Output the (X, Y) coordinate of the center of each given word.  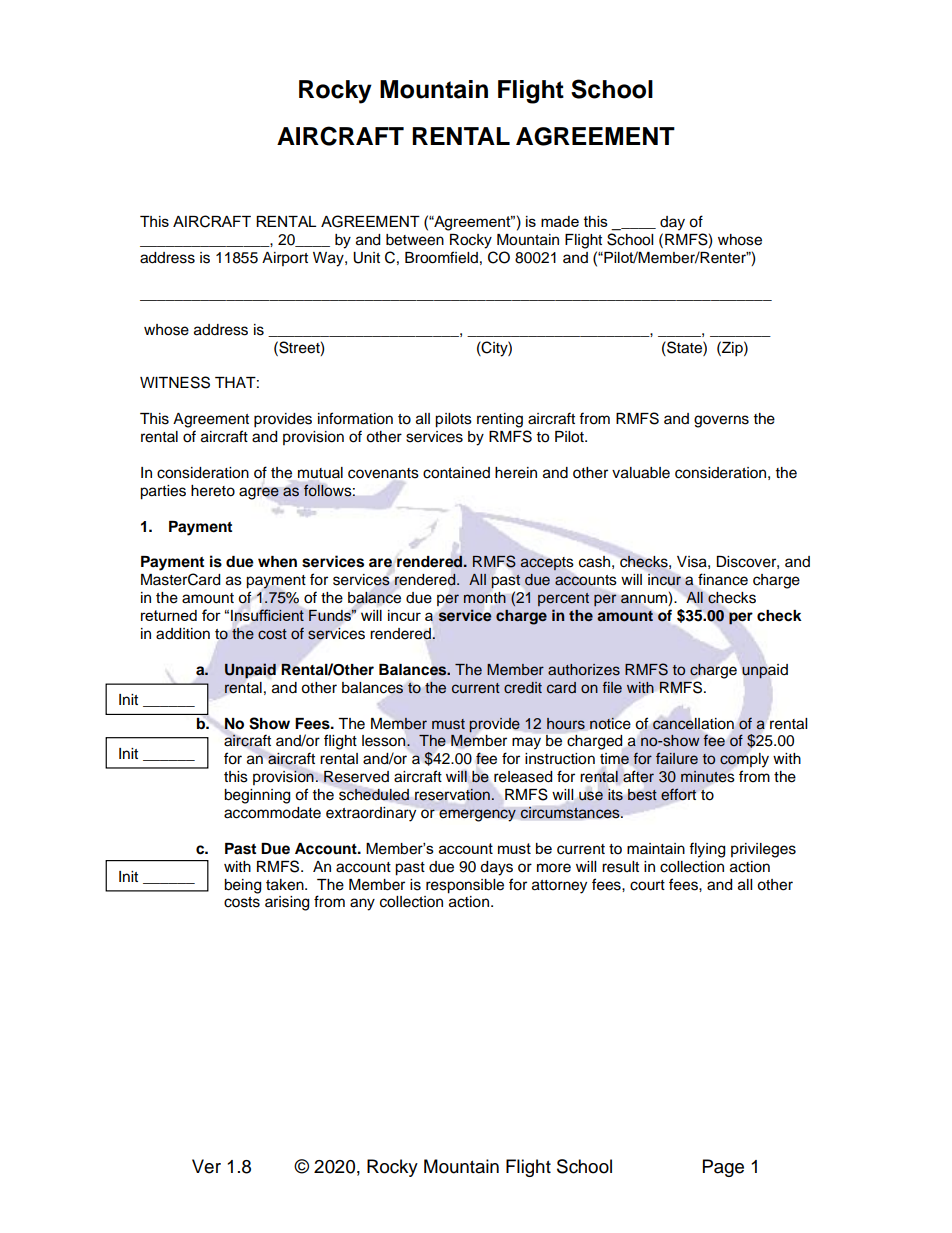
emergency (477, 815)
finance (723, 579)
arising (287, 903)
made (560, 221)
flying (707, 850)
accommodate (272, 813)
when (277, 561)
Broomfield (441, 257)
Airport (285, 259)
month (485, 598)
